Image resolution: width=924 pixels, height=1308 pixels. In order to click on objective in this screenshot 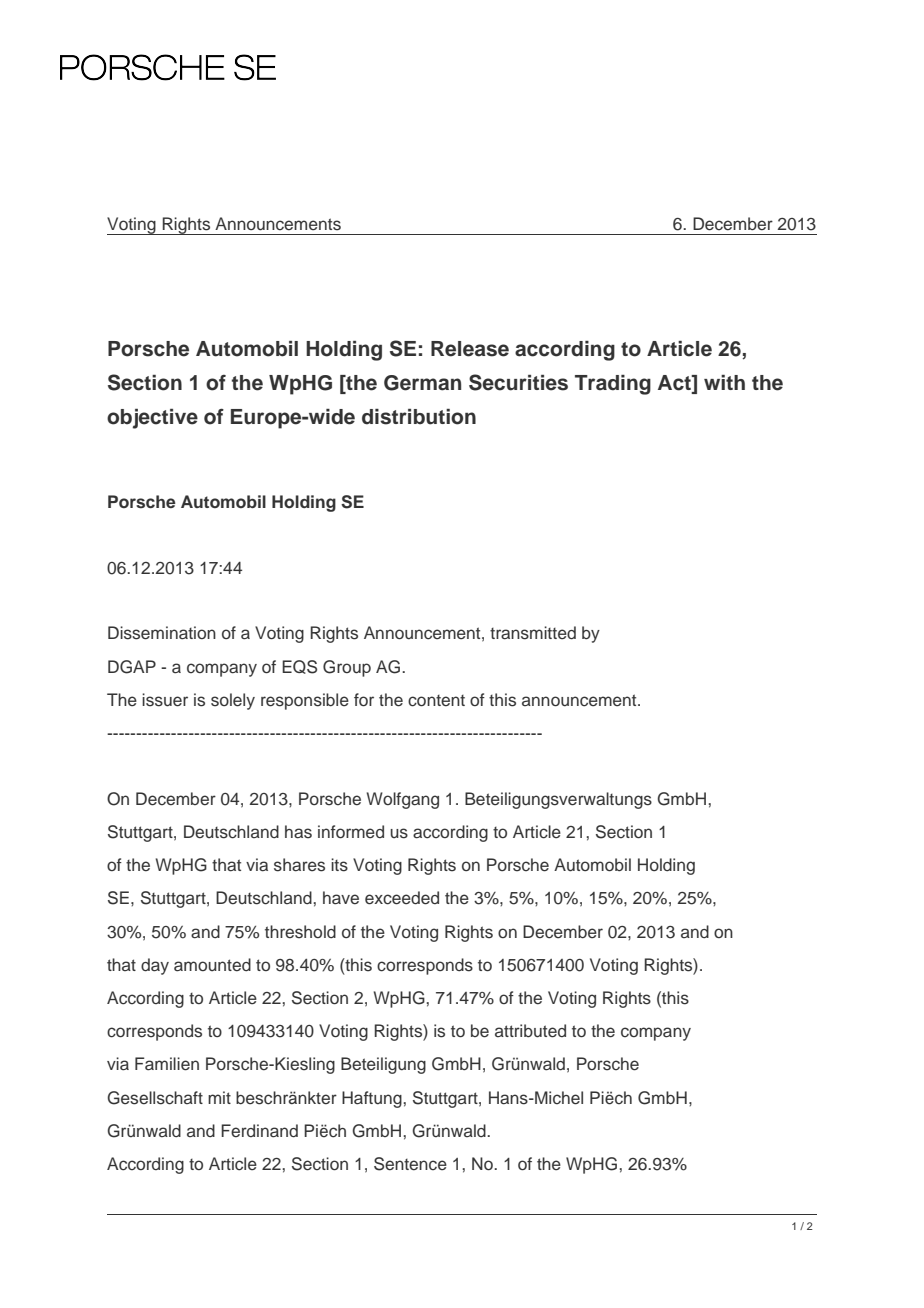, I will do `click(152, 419)`.
